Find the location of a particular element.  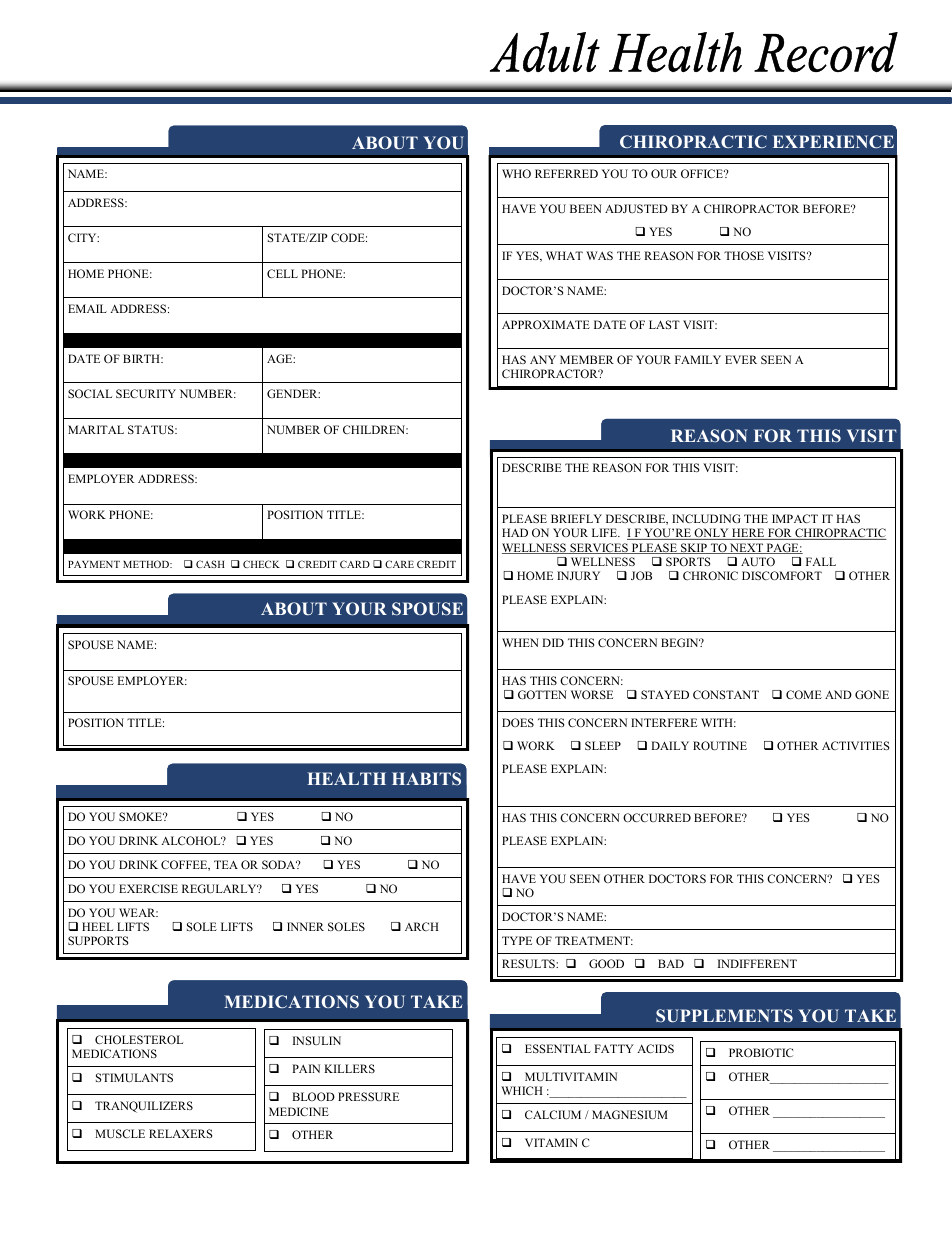

IMPACT is located at coordinates (795, 518).
